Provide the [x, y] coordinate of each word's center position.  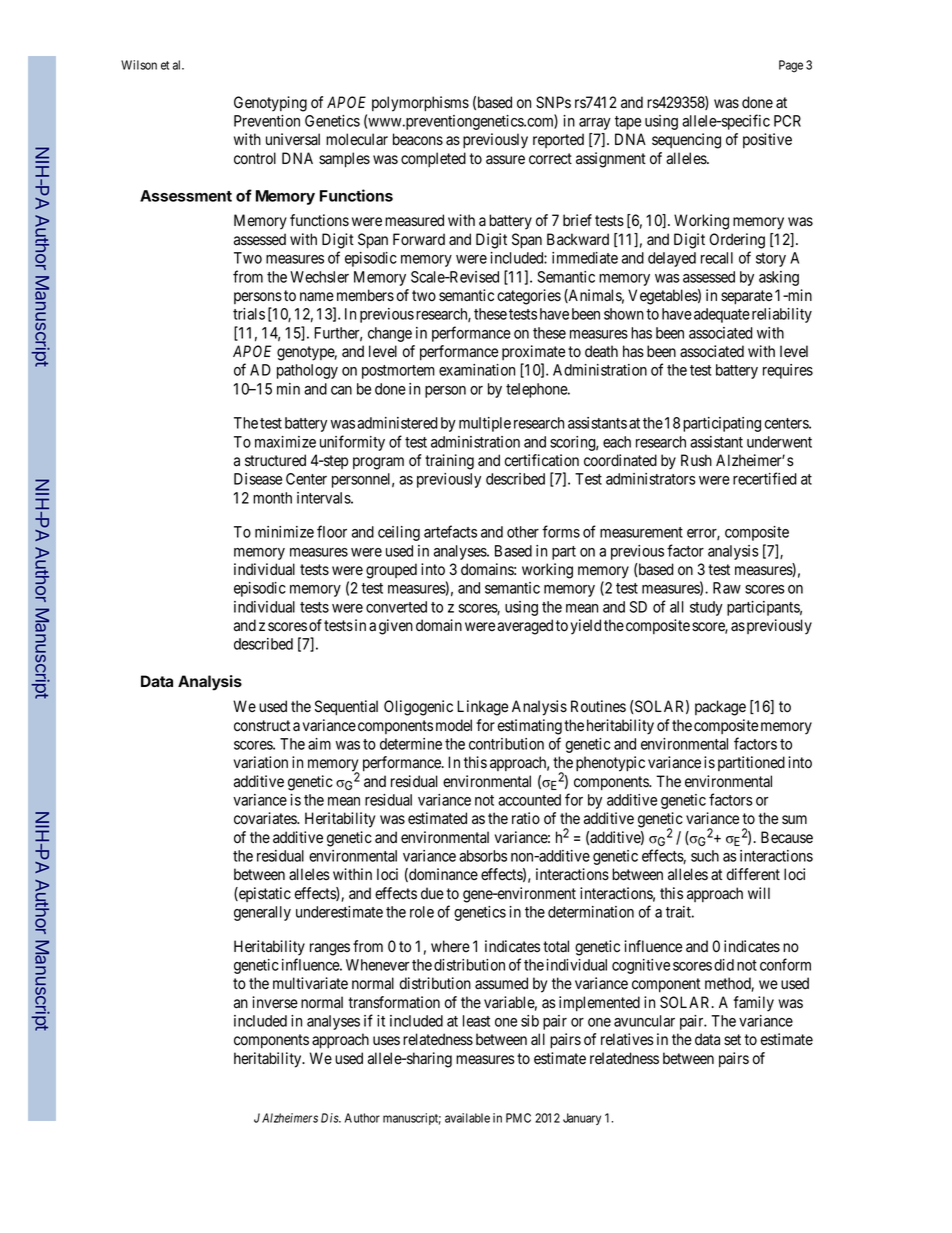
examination [477, 370]
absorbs [483, 856]
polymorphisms [420, 104]
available [467, 1118]
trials [249, 314]
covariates [266, 818]
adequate [722, 315]
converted [396, 607]
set [732, 1040]
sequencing [686, 141]
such [705, 856]
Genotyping [270, 104]
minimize [284, 532]
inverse [275, 1002]
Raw [727, 588]
